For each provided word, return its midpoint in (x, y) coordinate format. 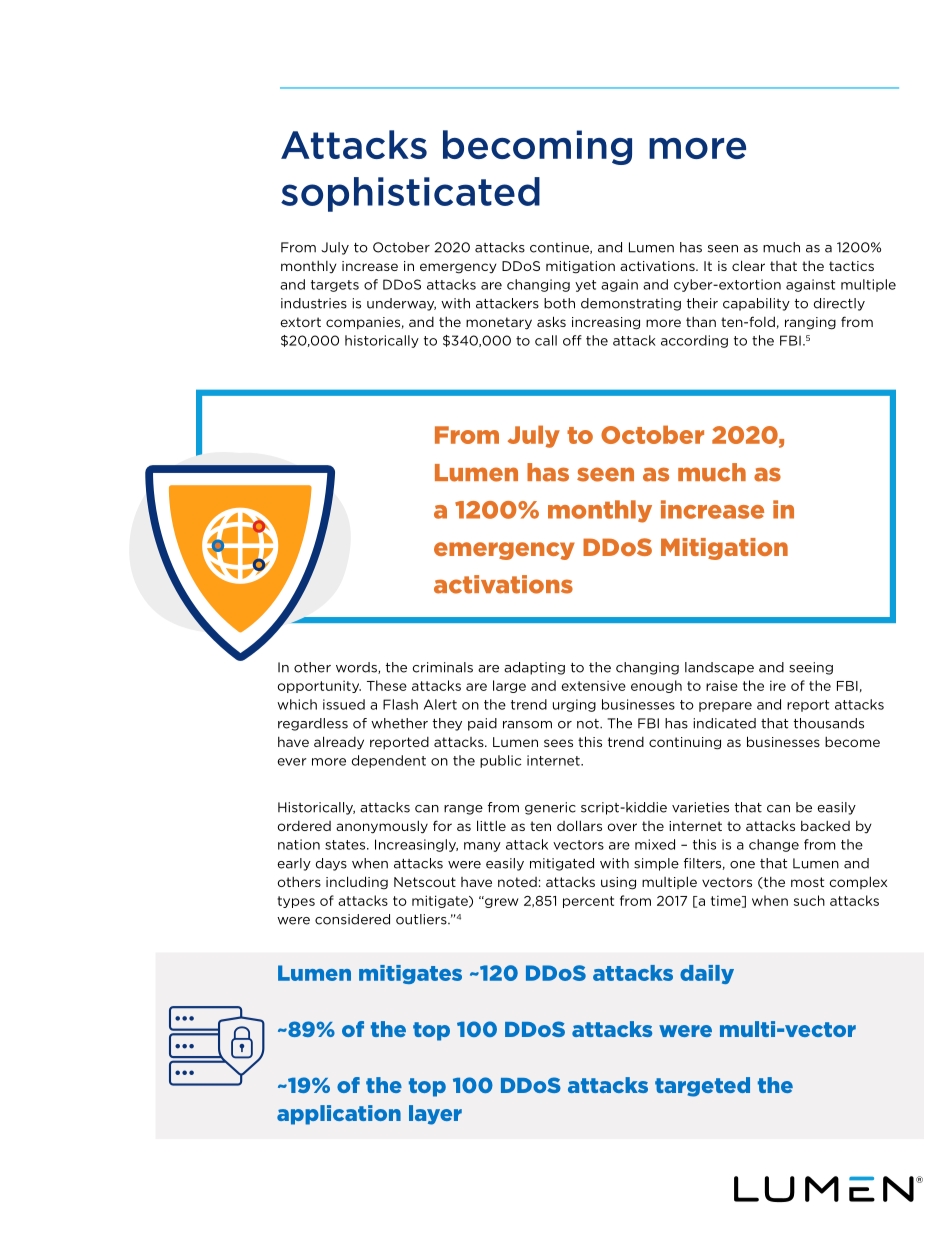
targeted (702, 1087)
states (346, 845)
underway (401, 304)
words (357, 668)
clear (748, 265)
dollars (579, 825)
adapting (534, 668)
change (774, 845)
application (339, 1115)
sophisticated (410, 194)
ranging (810, 323)
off (572, 340)
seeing (811, 668)
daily (707, 974)
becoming (537, 147)
